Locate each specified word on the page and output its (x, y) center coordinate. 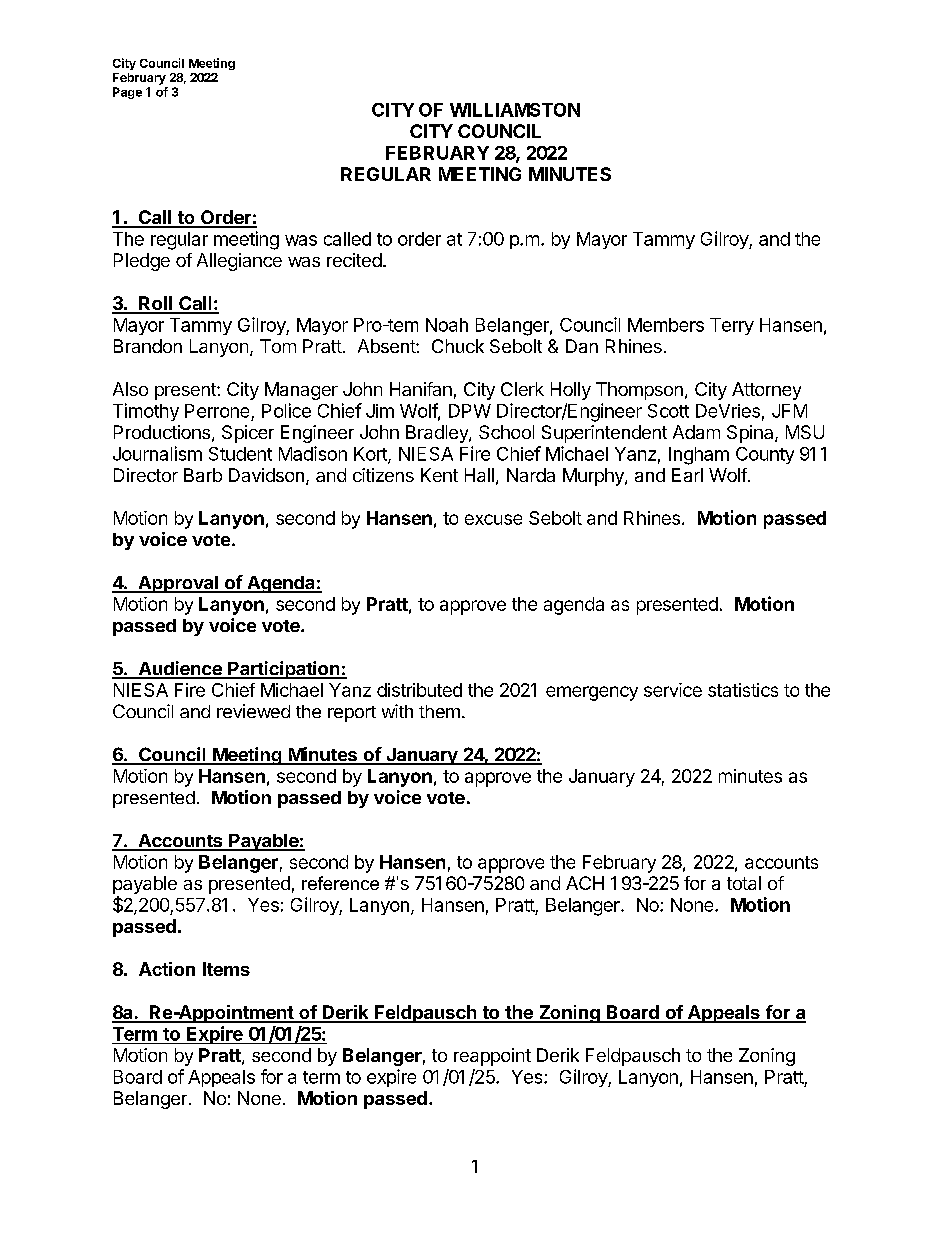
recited (354, 260)
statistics (743, 690)
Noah (447, 325)
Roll (156, 304)
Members (666, 325)
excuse (493, 519)
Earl (687, 475)
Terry (732, 326)
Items (226, 969)
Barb (203, 475)
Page (127, 93)
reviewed (253, 711)
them (439, 711)
